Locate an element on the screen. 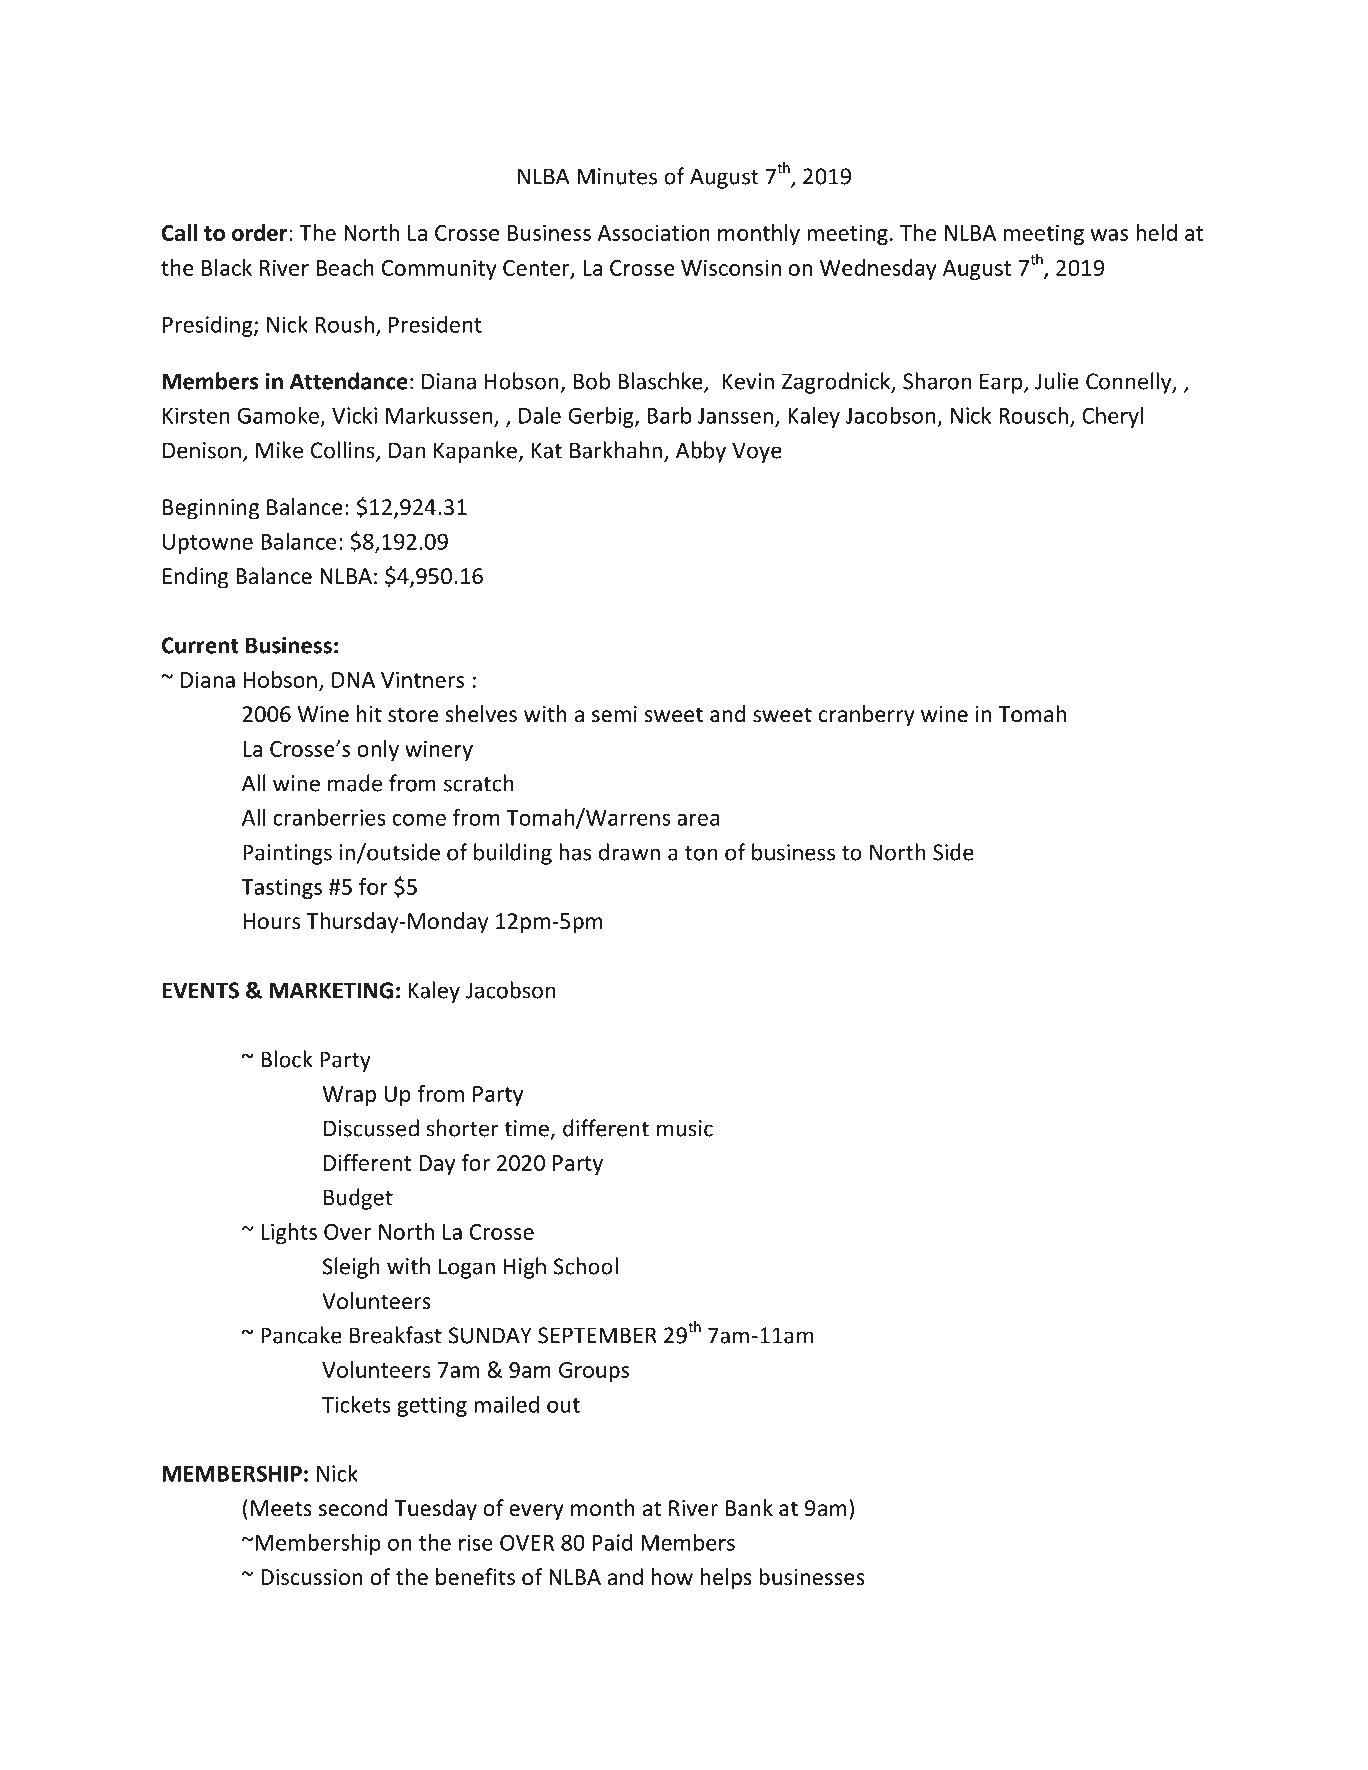  ton is located at coordinates (701, 853).
